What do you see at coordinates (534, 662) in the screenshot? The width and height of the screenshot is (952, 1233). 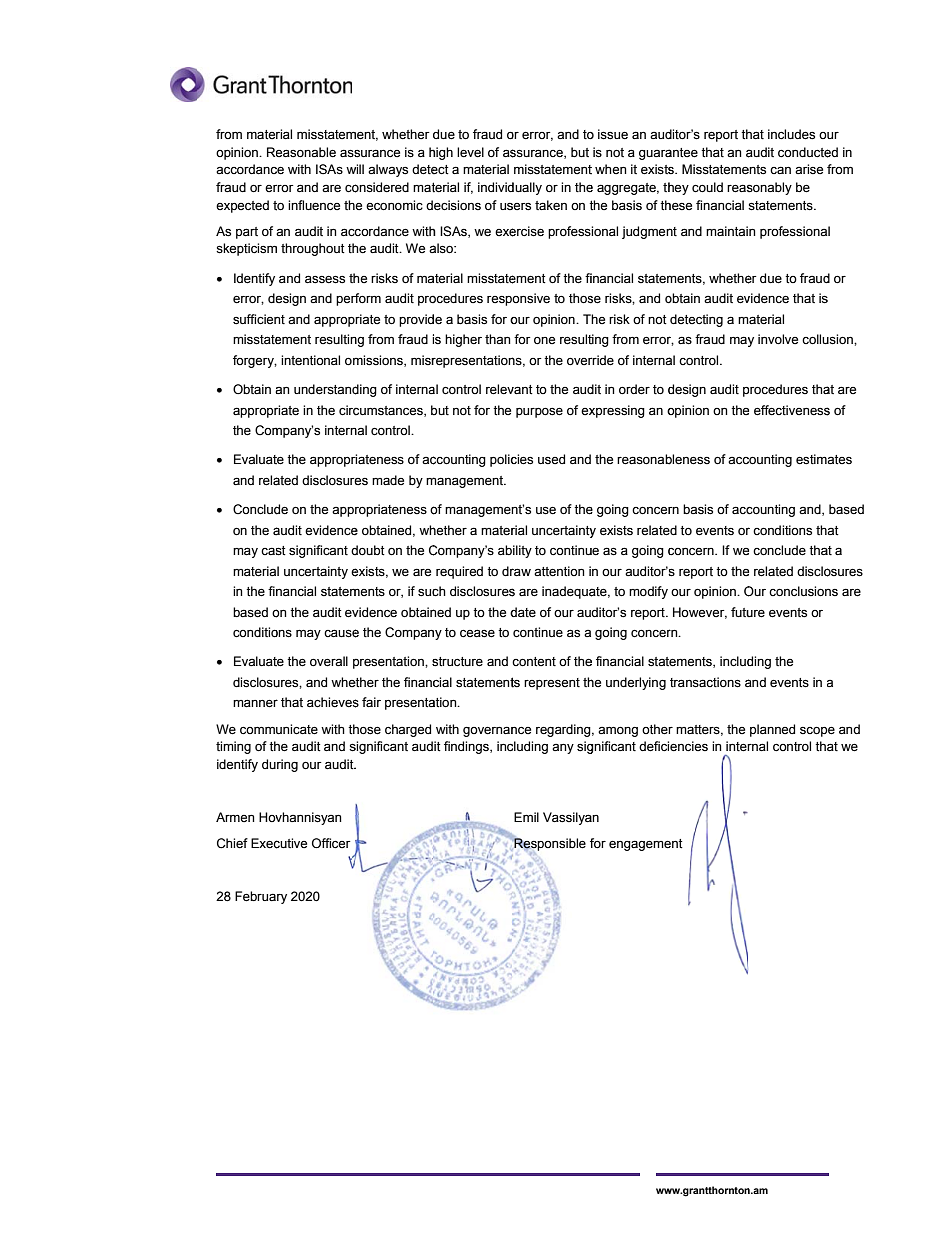 I see `content` at bounding box center [534, 662].
